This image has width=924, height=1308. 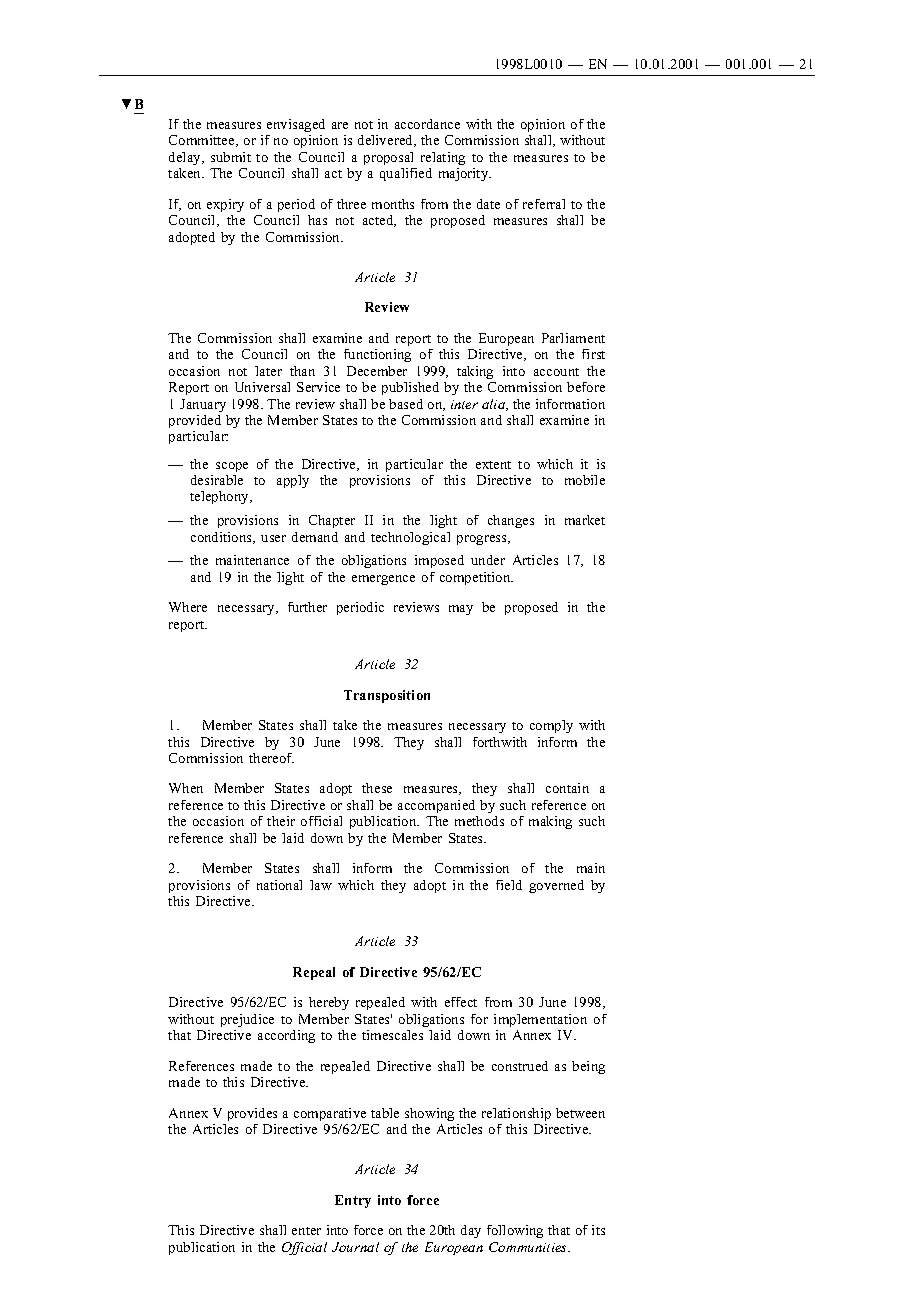 I want to click on comply, so click(x=551, y=726).
